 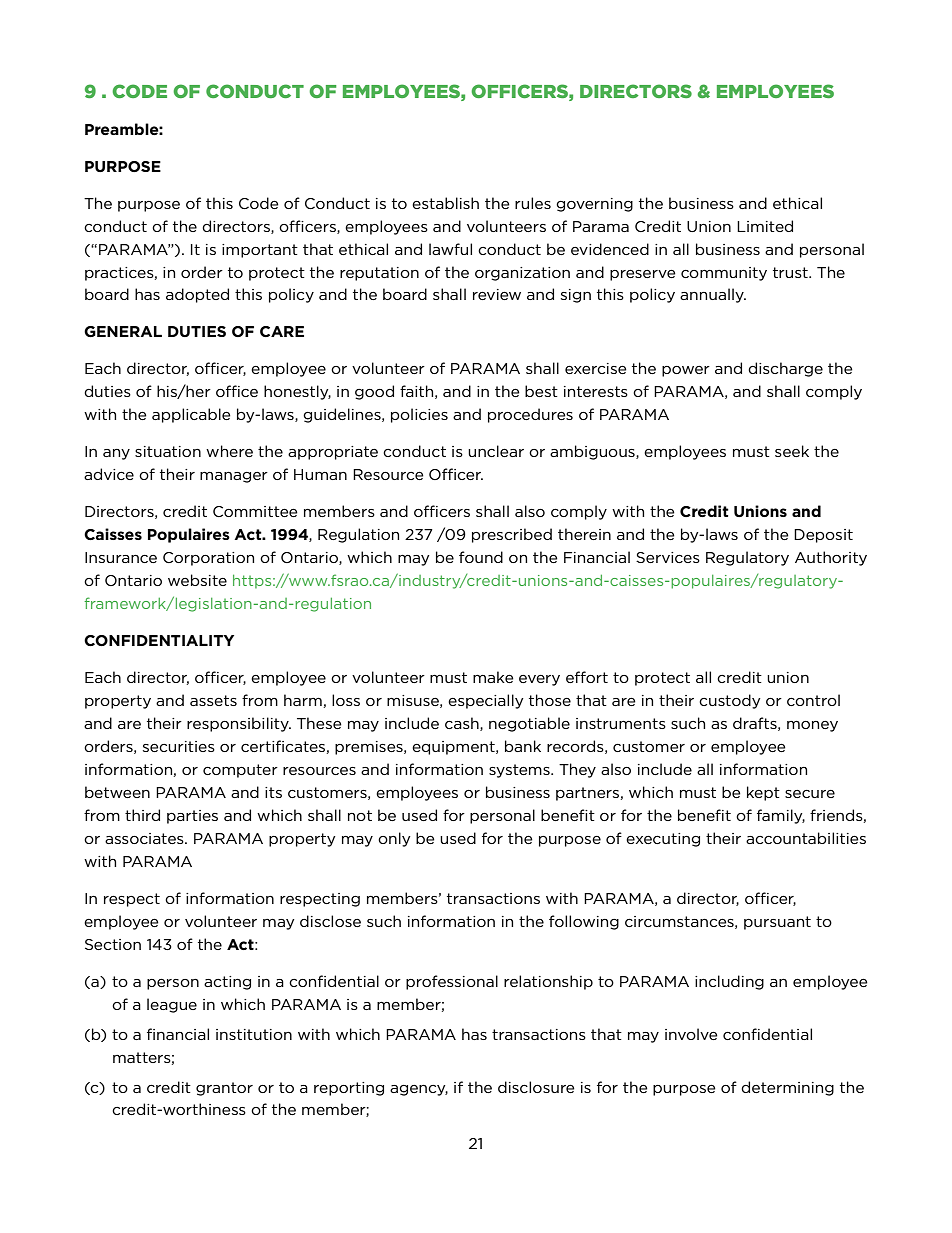 What do you see at coordinates (493, 677) in the screenshot?
I see `make` at bounding box center [493, 677].
